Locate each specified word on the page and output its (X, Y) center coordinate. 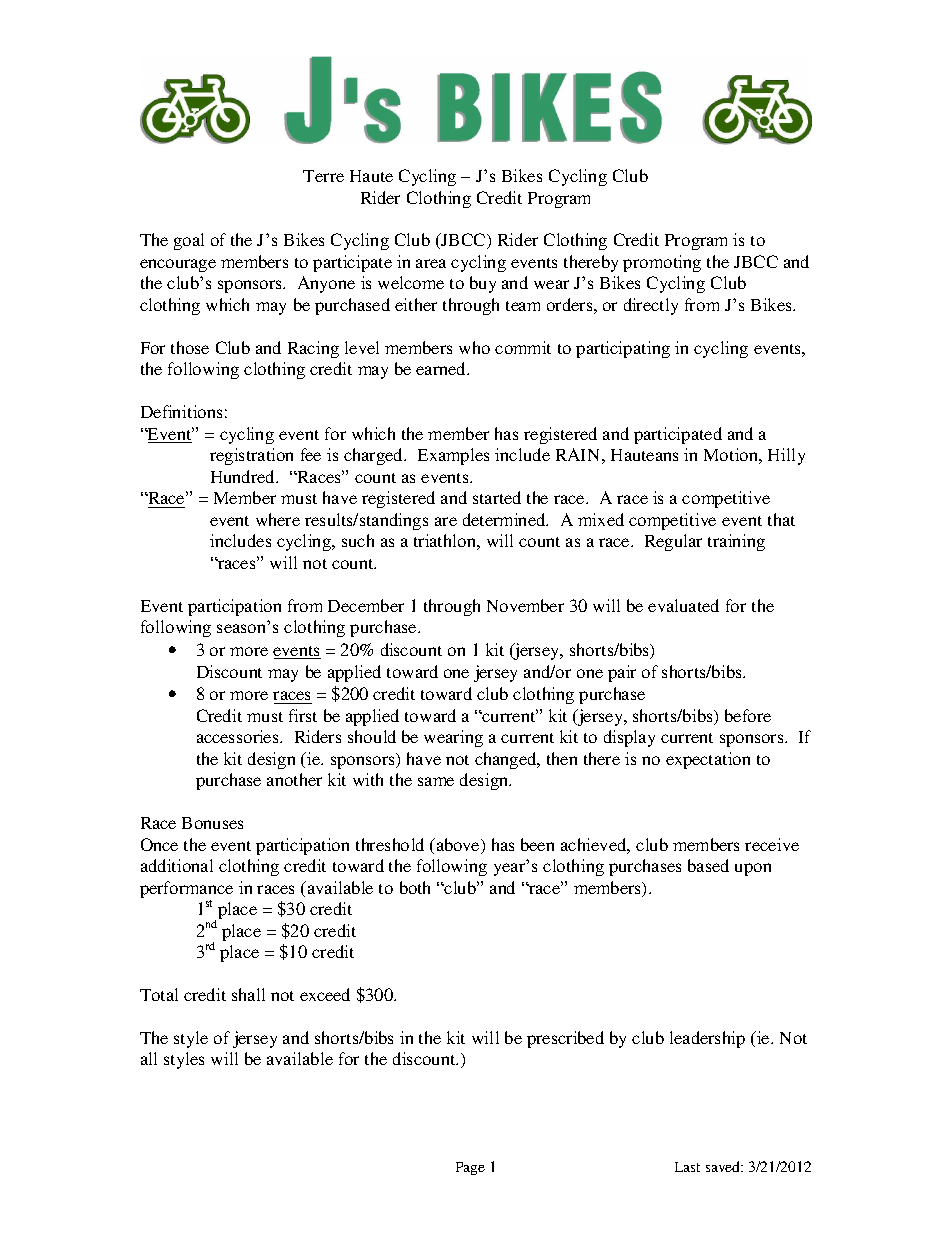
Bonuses (212, 823)
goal (189, 241)
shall (248, 994)
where (278, 519)
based (708, 865)
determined (505, 519)
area (431, 263)
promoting (662, 263)
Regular (673, 542)
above (458, 846)
